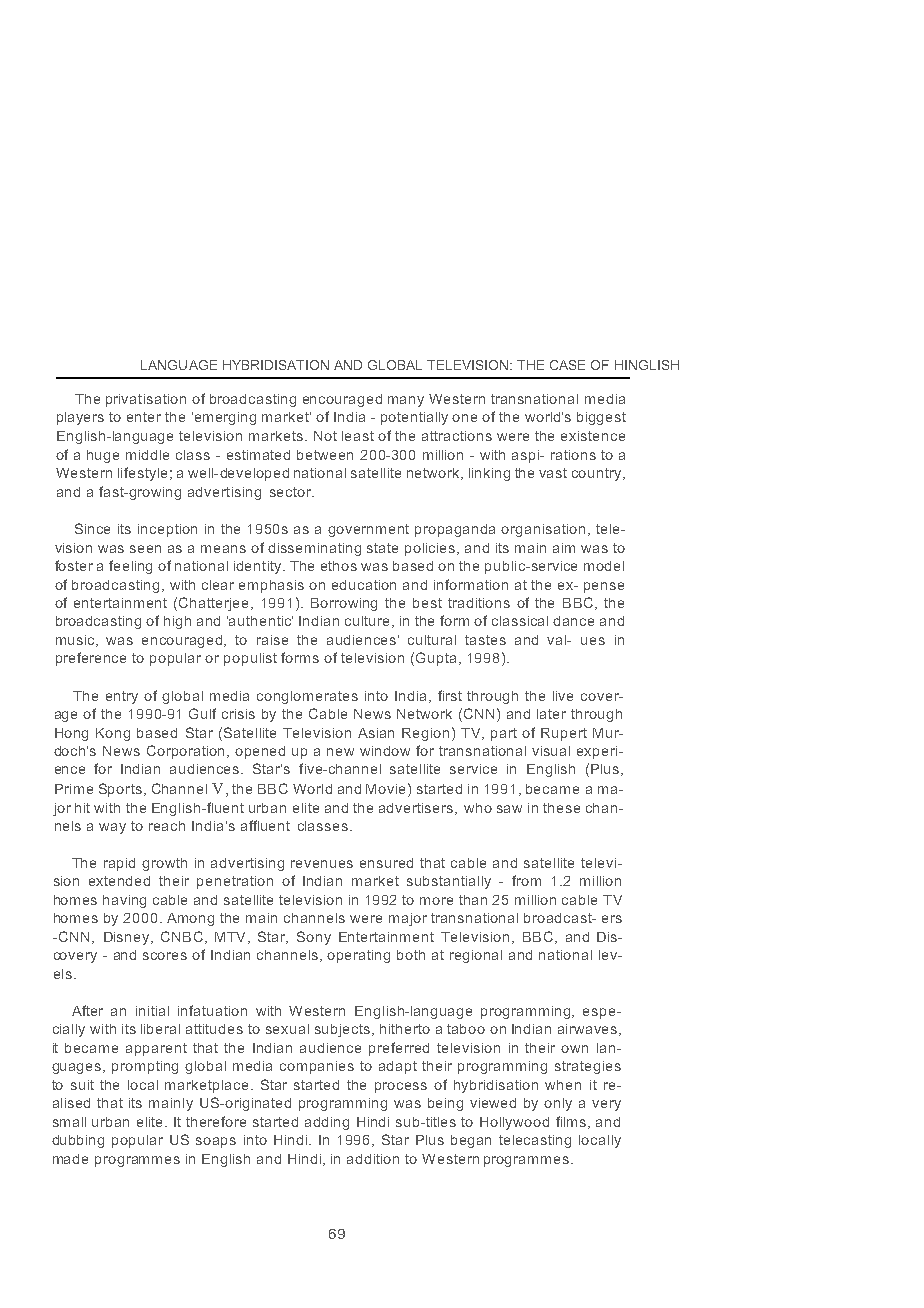  Describe the element at coordinates (385, 751) in the screenshot. I see `window` at that location.
